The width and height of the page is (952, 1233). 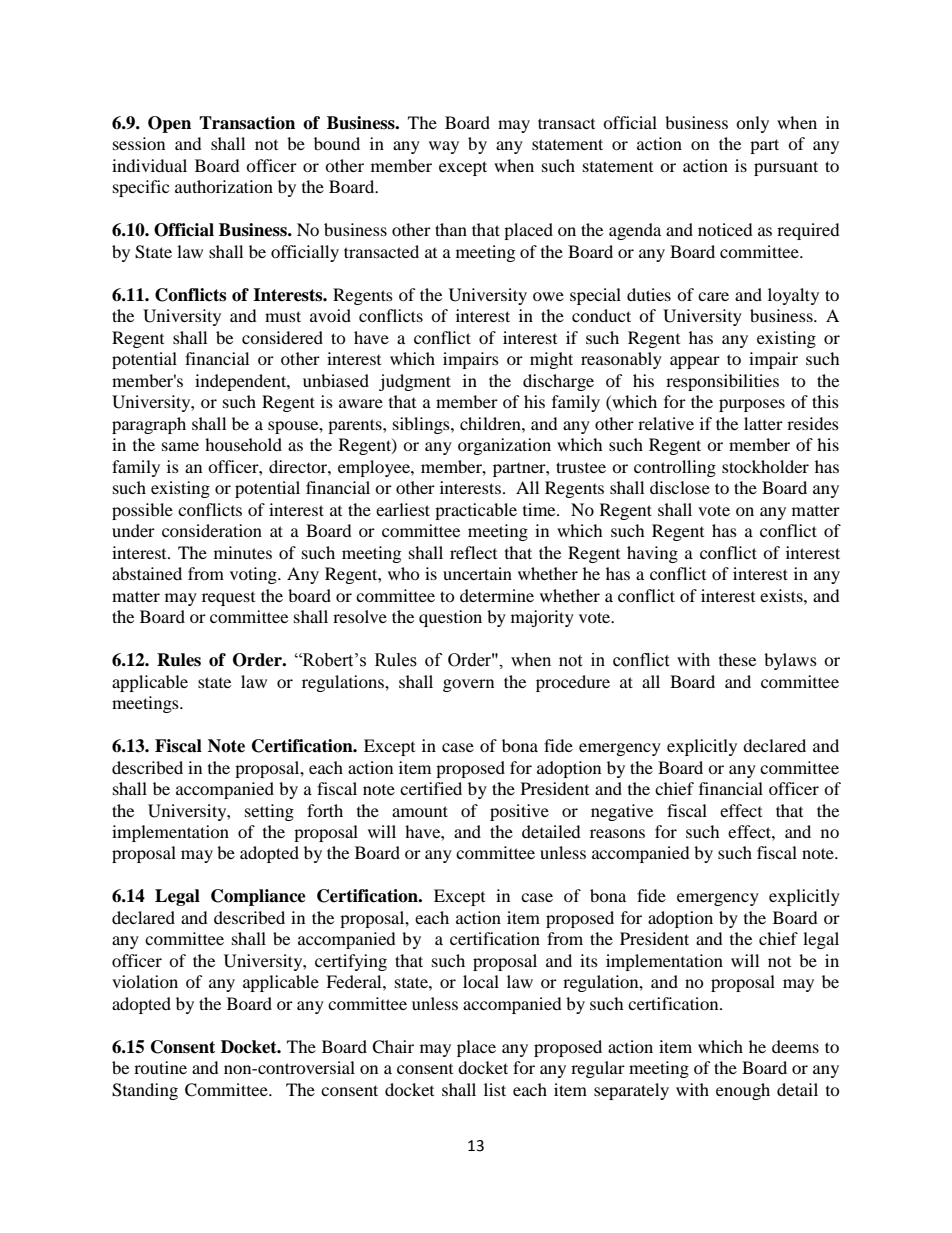 I want to click on positive, so click(x=519, y=812).
